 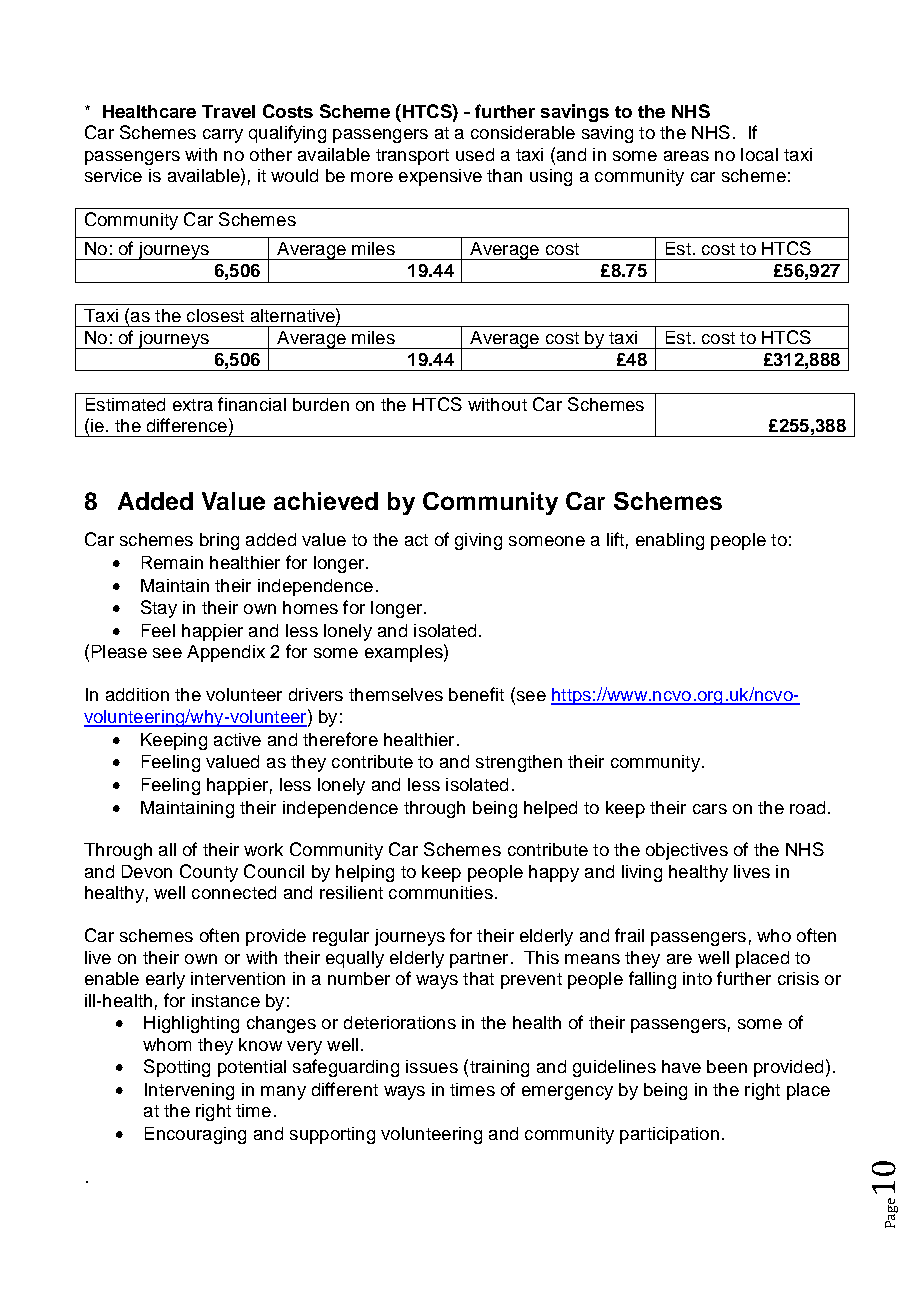 I want to click on County, so click(x=209, y=873).
